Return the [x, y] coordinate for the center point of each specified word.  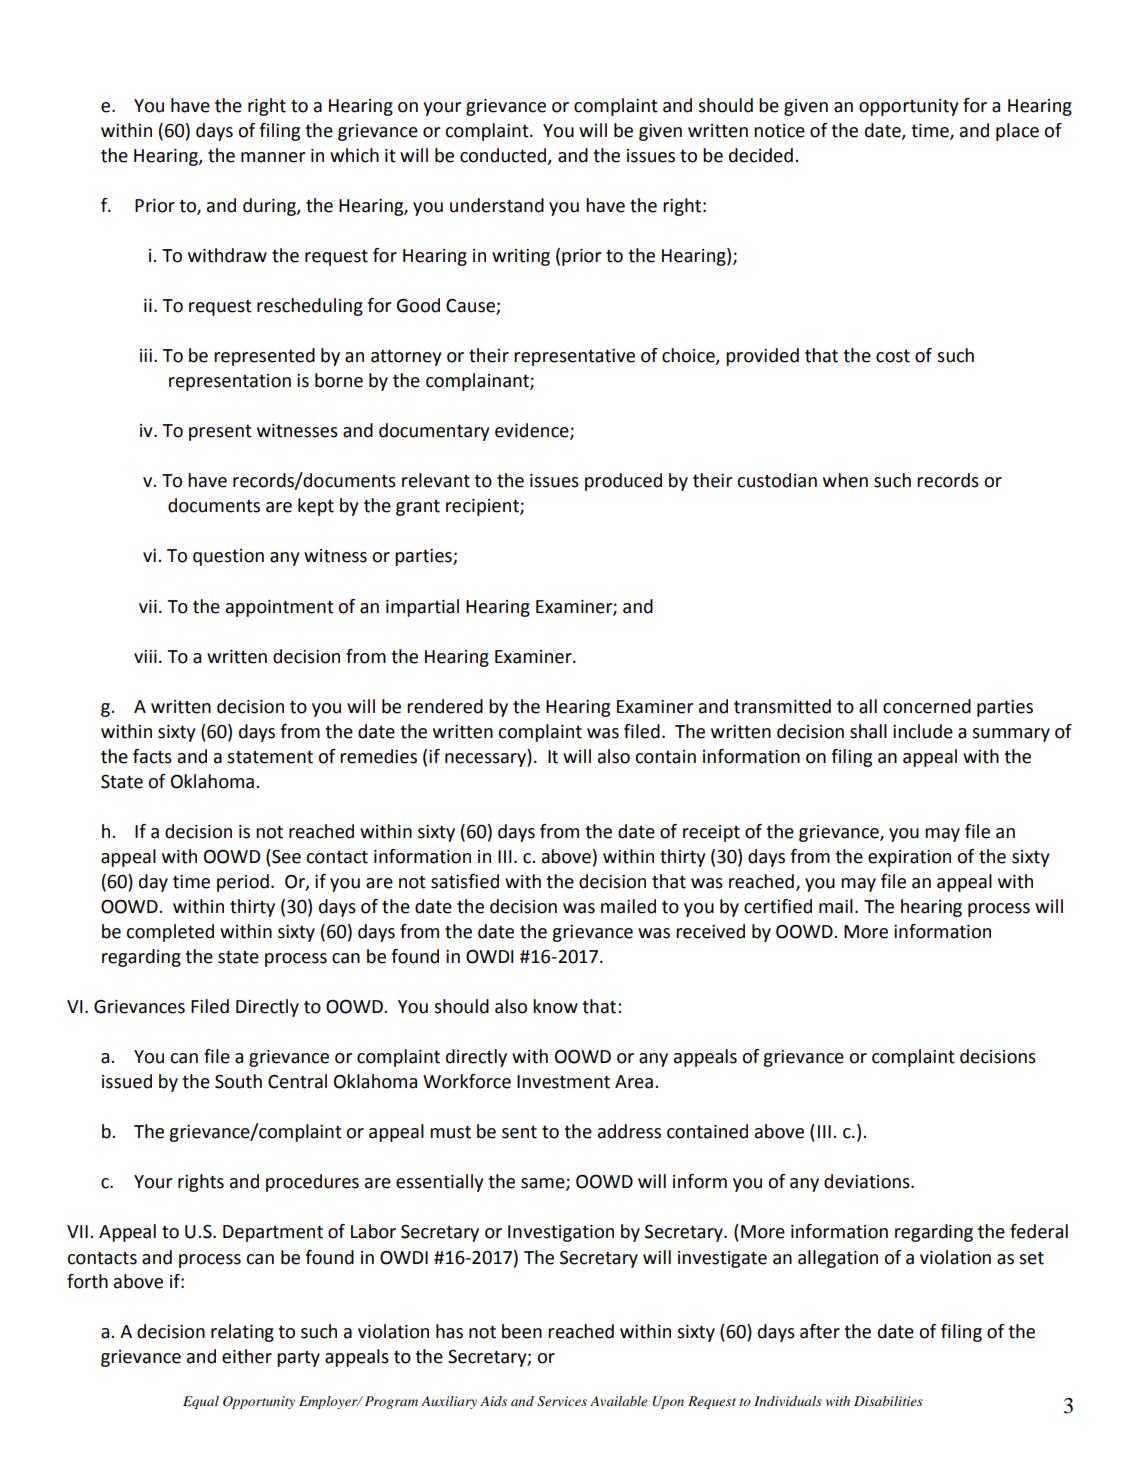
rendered [445, 706]
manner [273, 157]
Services [562, 1401]
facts [152, 756]
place [1017, 132]
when [845, 480]
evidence [533, 431]
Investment [563, 1082]
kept [316, 507]
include [923, 731]
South [238, 1081]
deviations [868, 1181]
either [247, 1356]
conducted [503, 155]
